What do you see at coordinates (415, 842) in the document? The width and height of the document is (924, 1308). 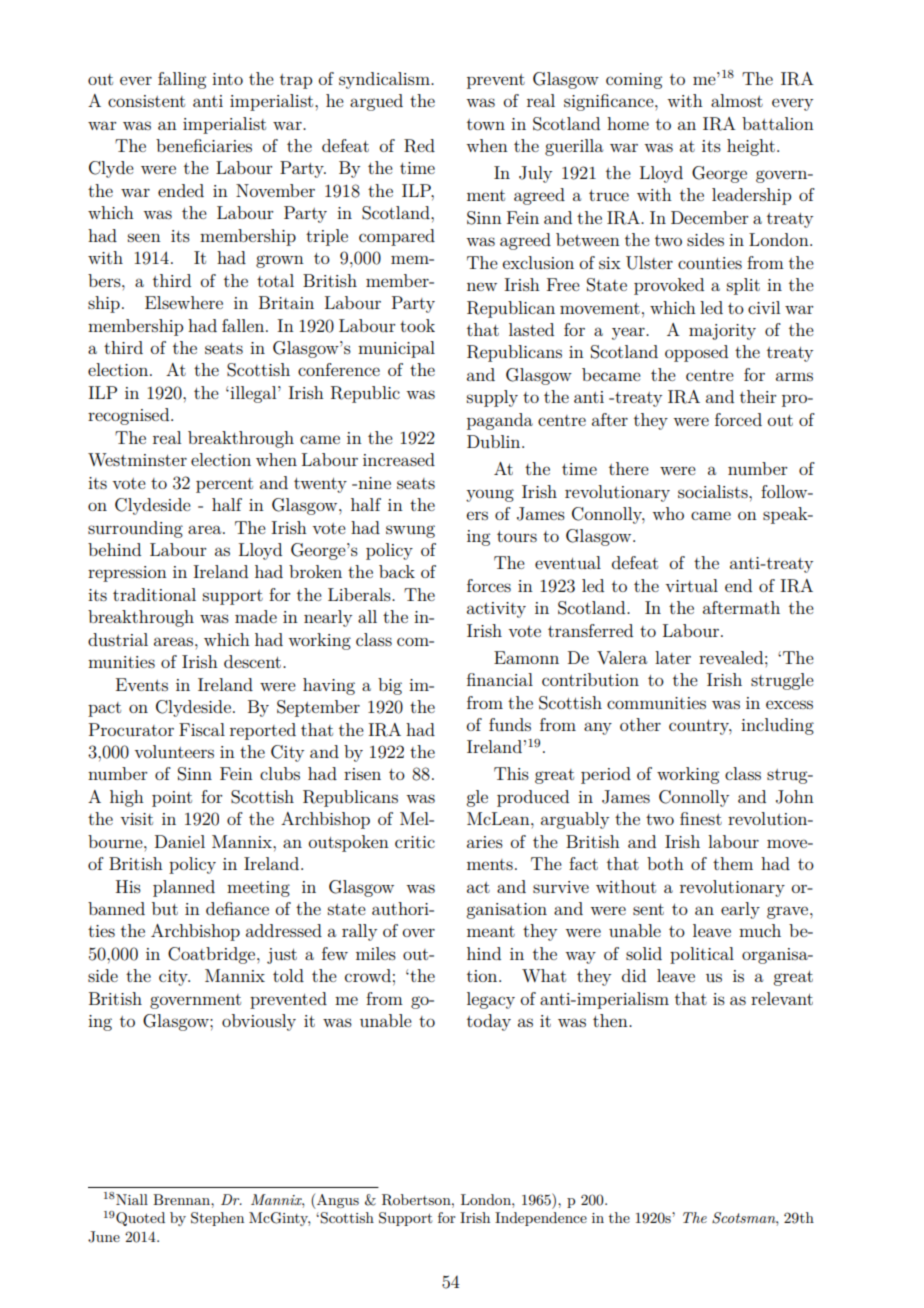 I see `critic` at bounding box center [415, 842].
